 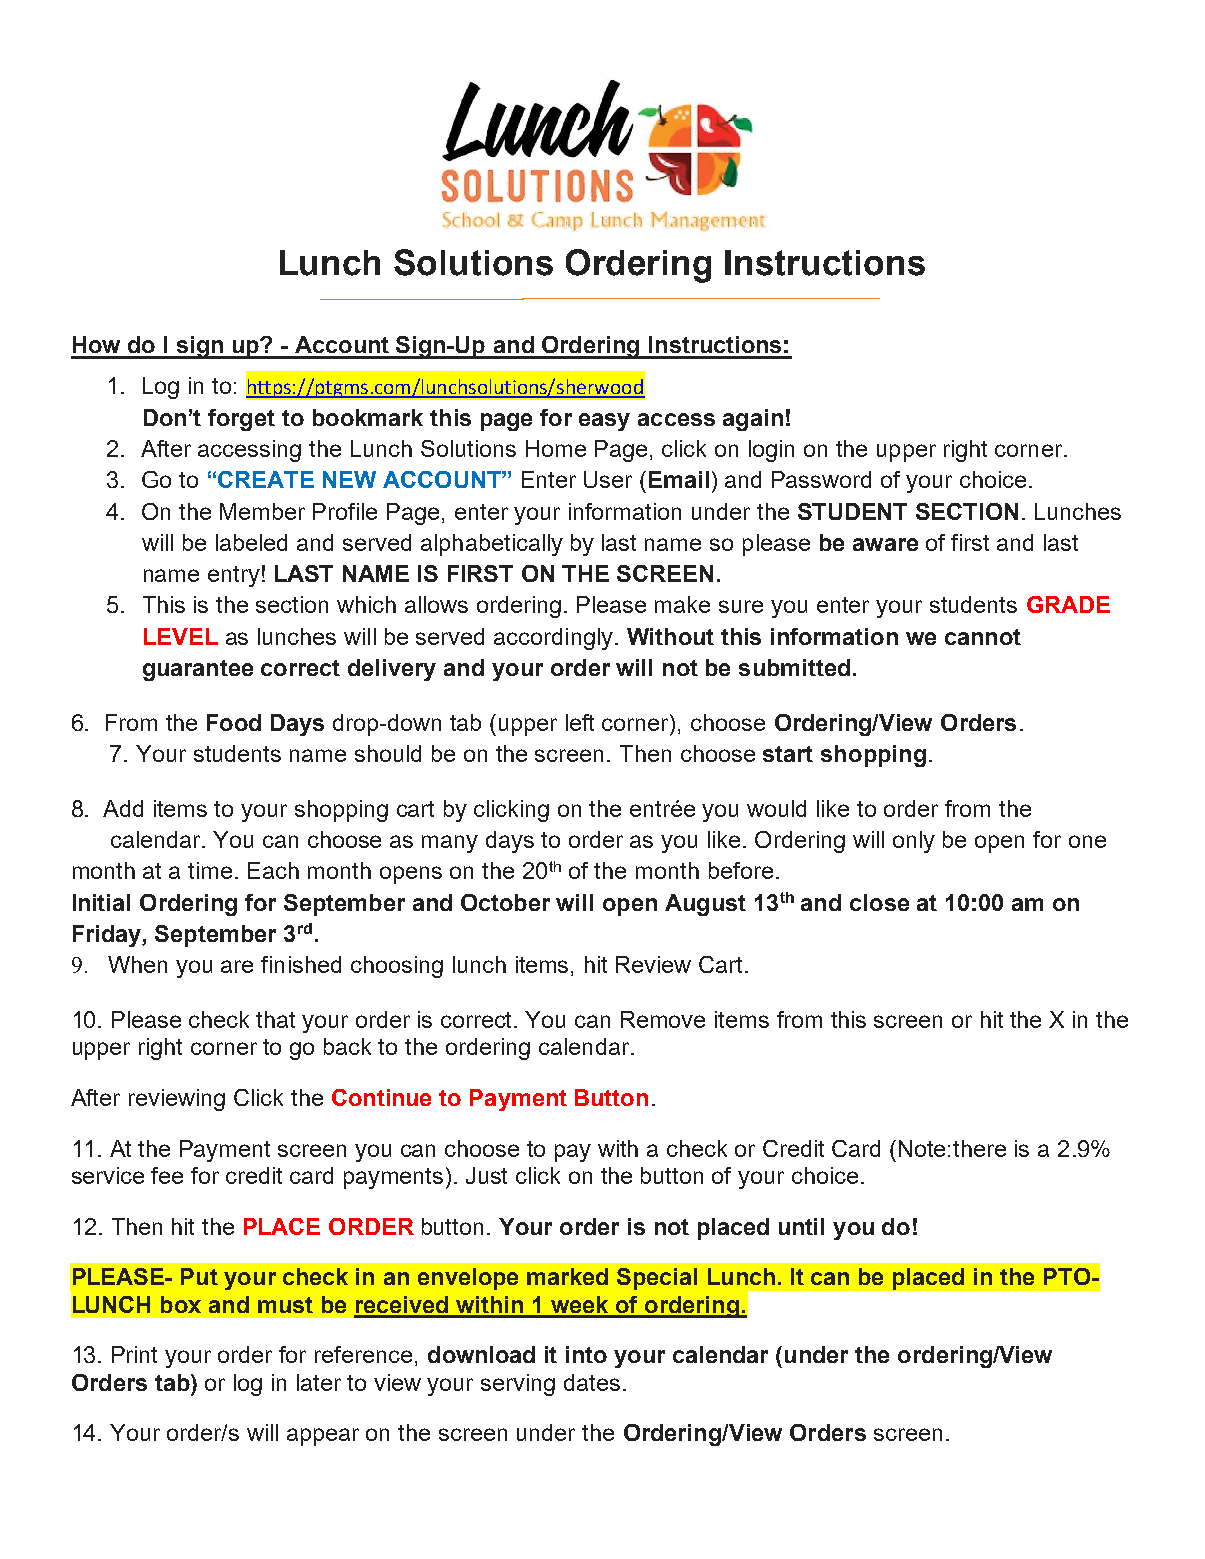 I want to click on dates, so click(x=592, y=1382).
